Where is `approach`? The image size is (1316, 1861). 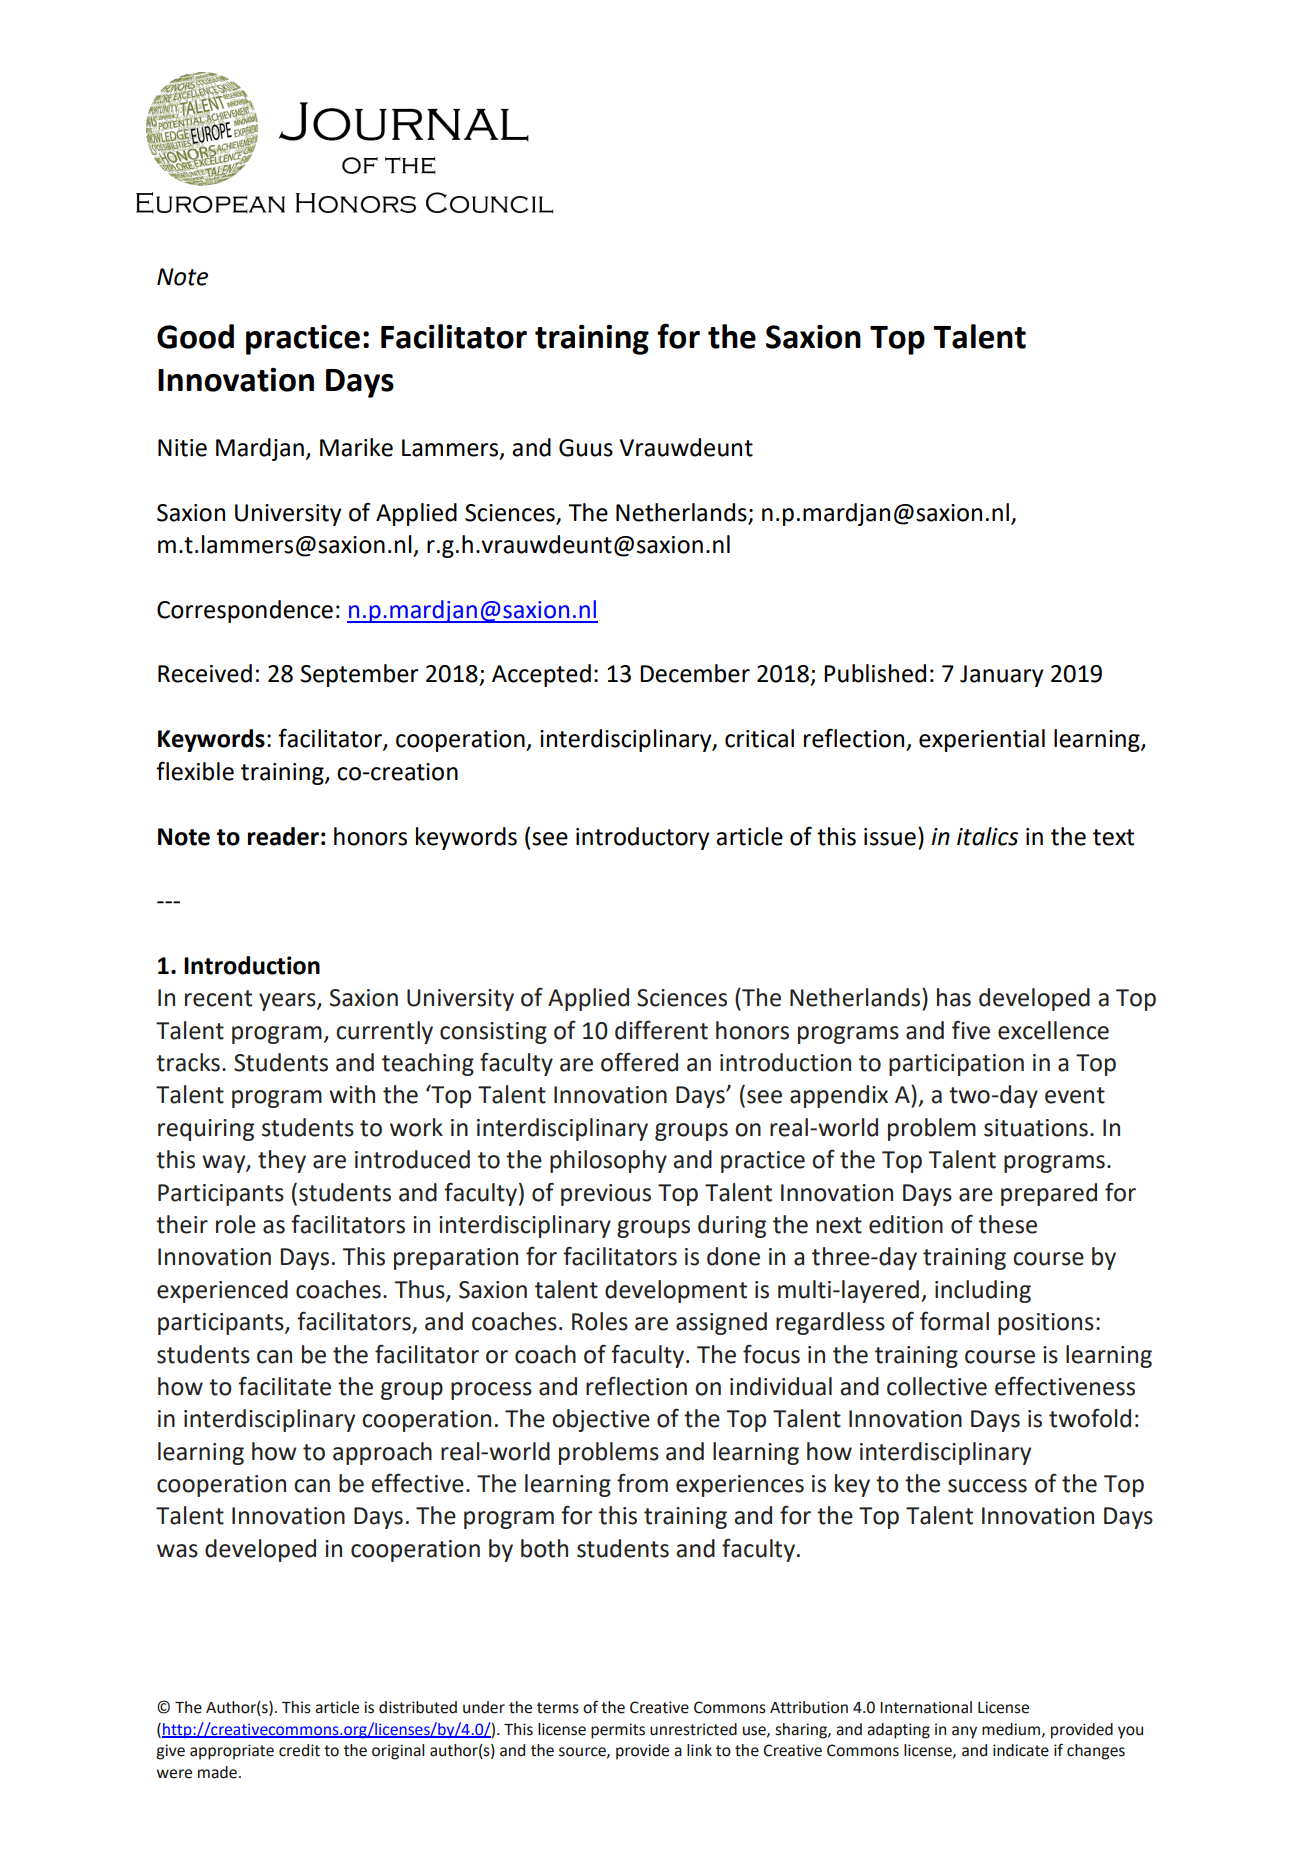 approach is located at coordinates (382, 1453).
